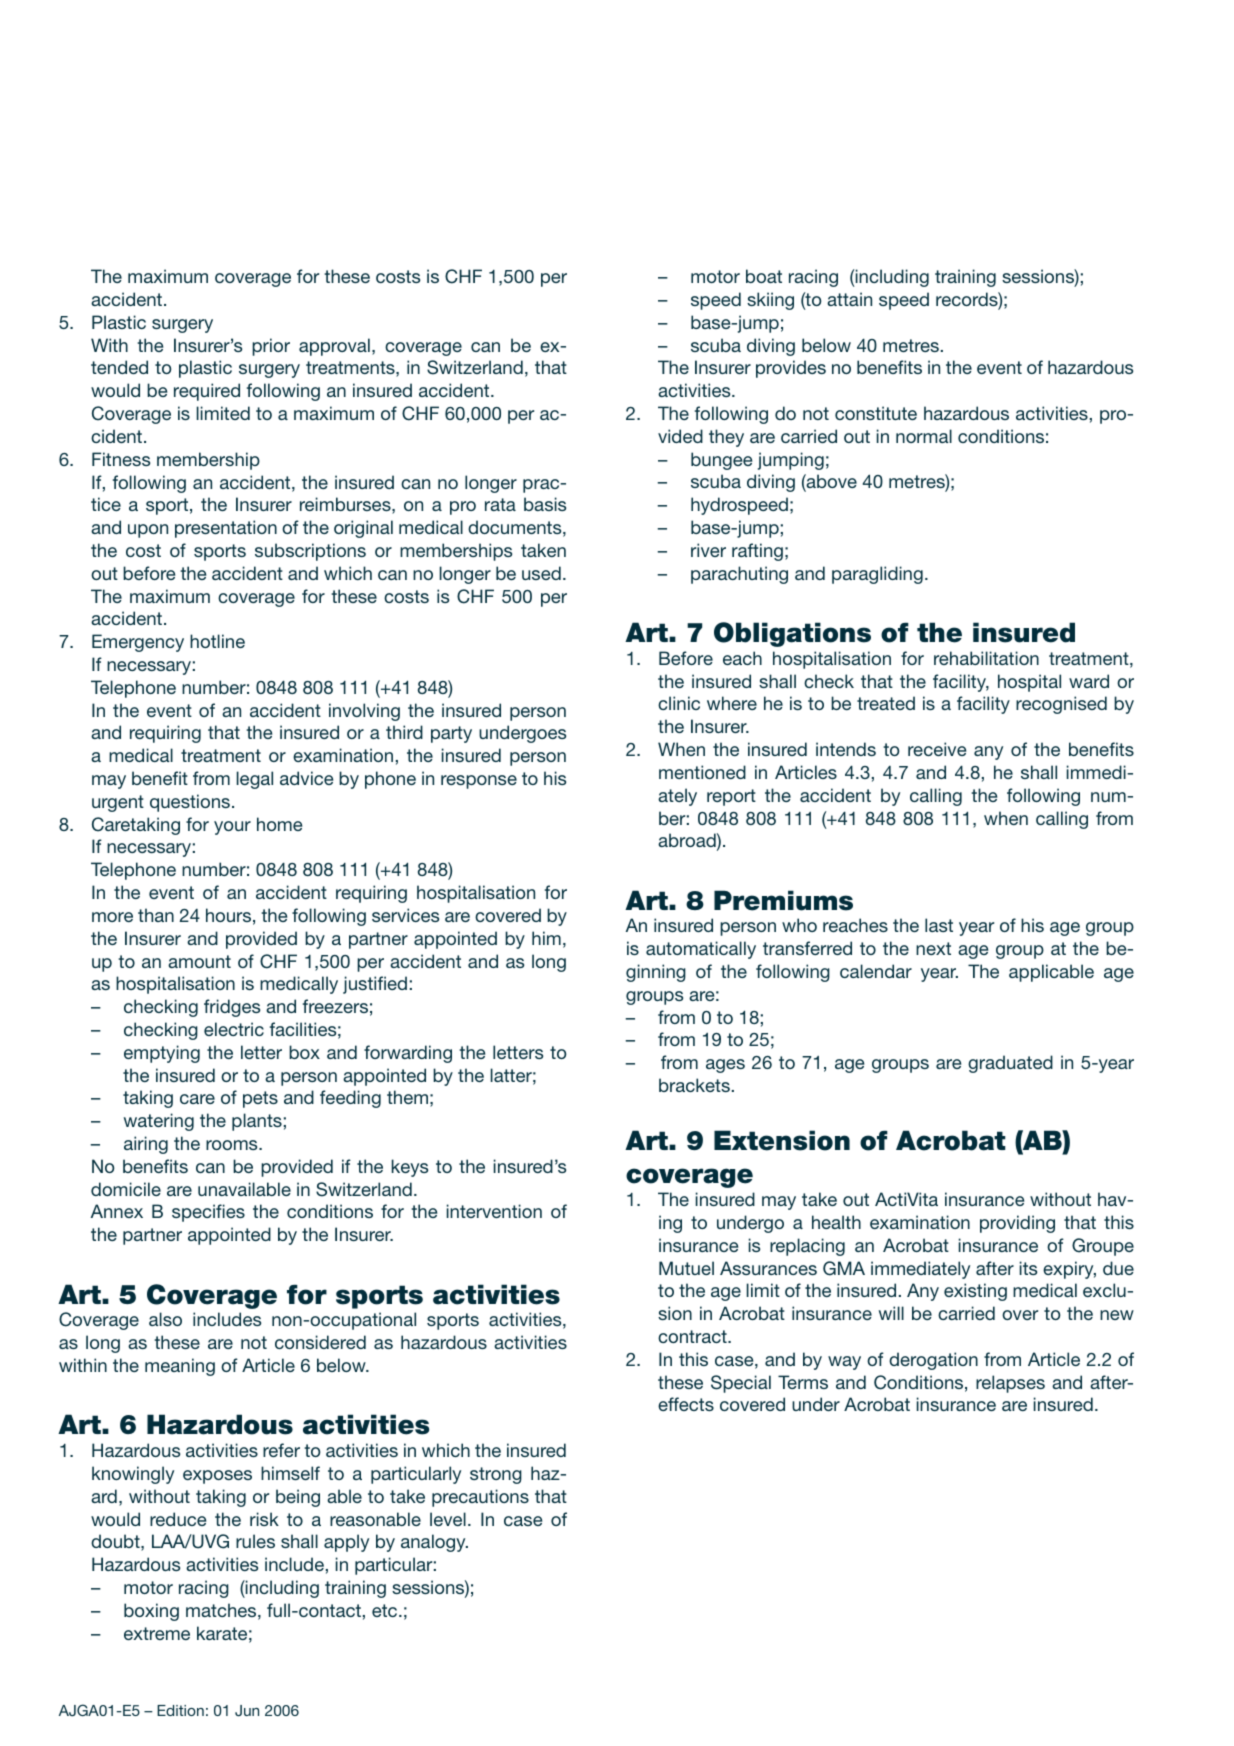 The height and width of the screenshot is (1746, 1234). What do you see at coordinates (701, 950) in the screenshot?
I see `automatically` at bounding box center [701, 950].
